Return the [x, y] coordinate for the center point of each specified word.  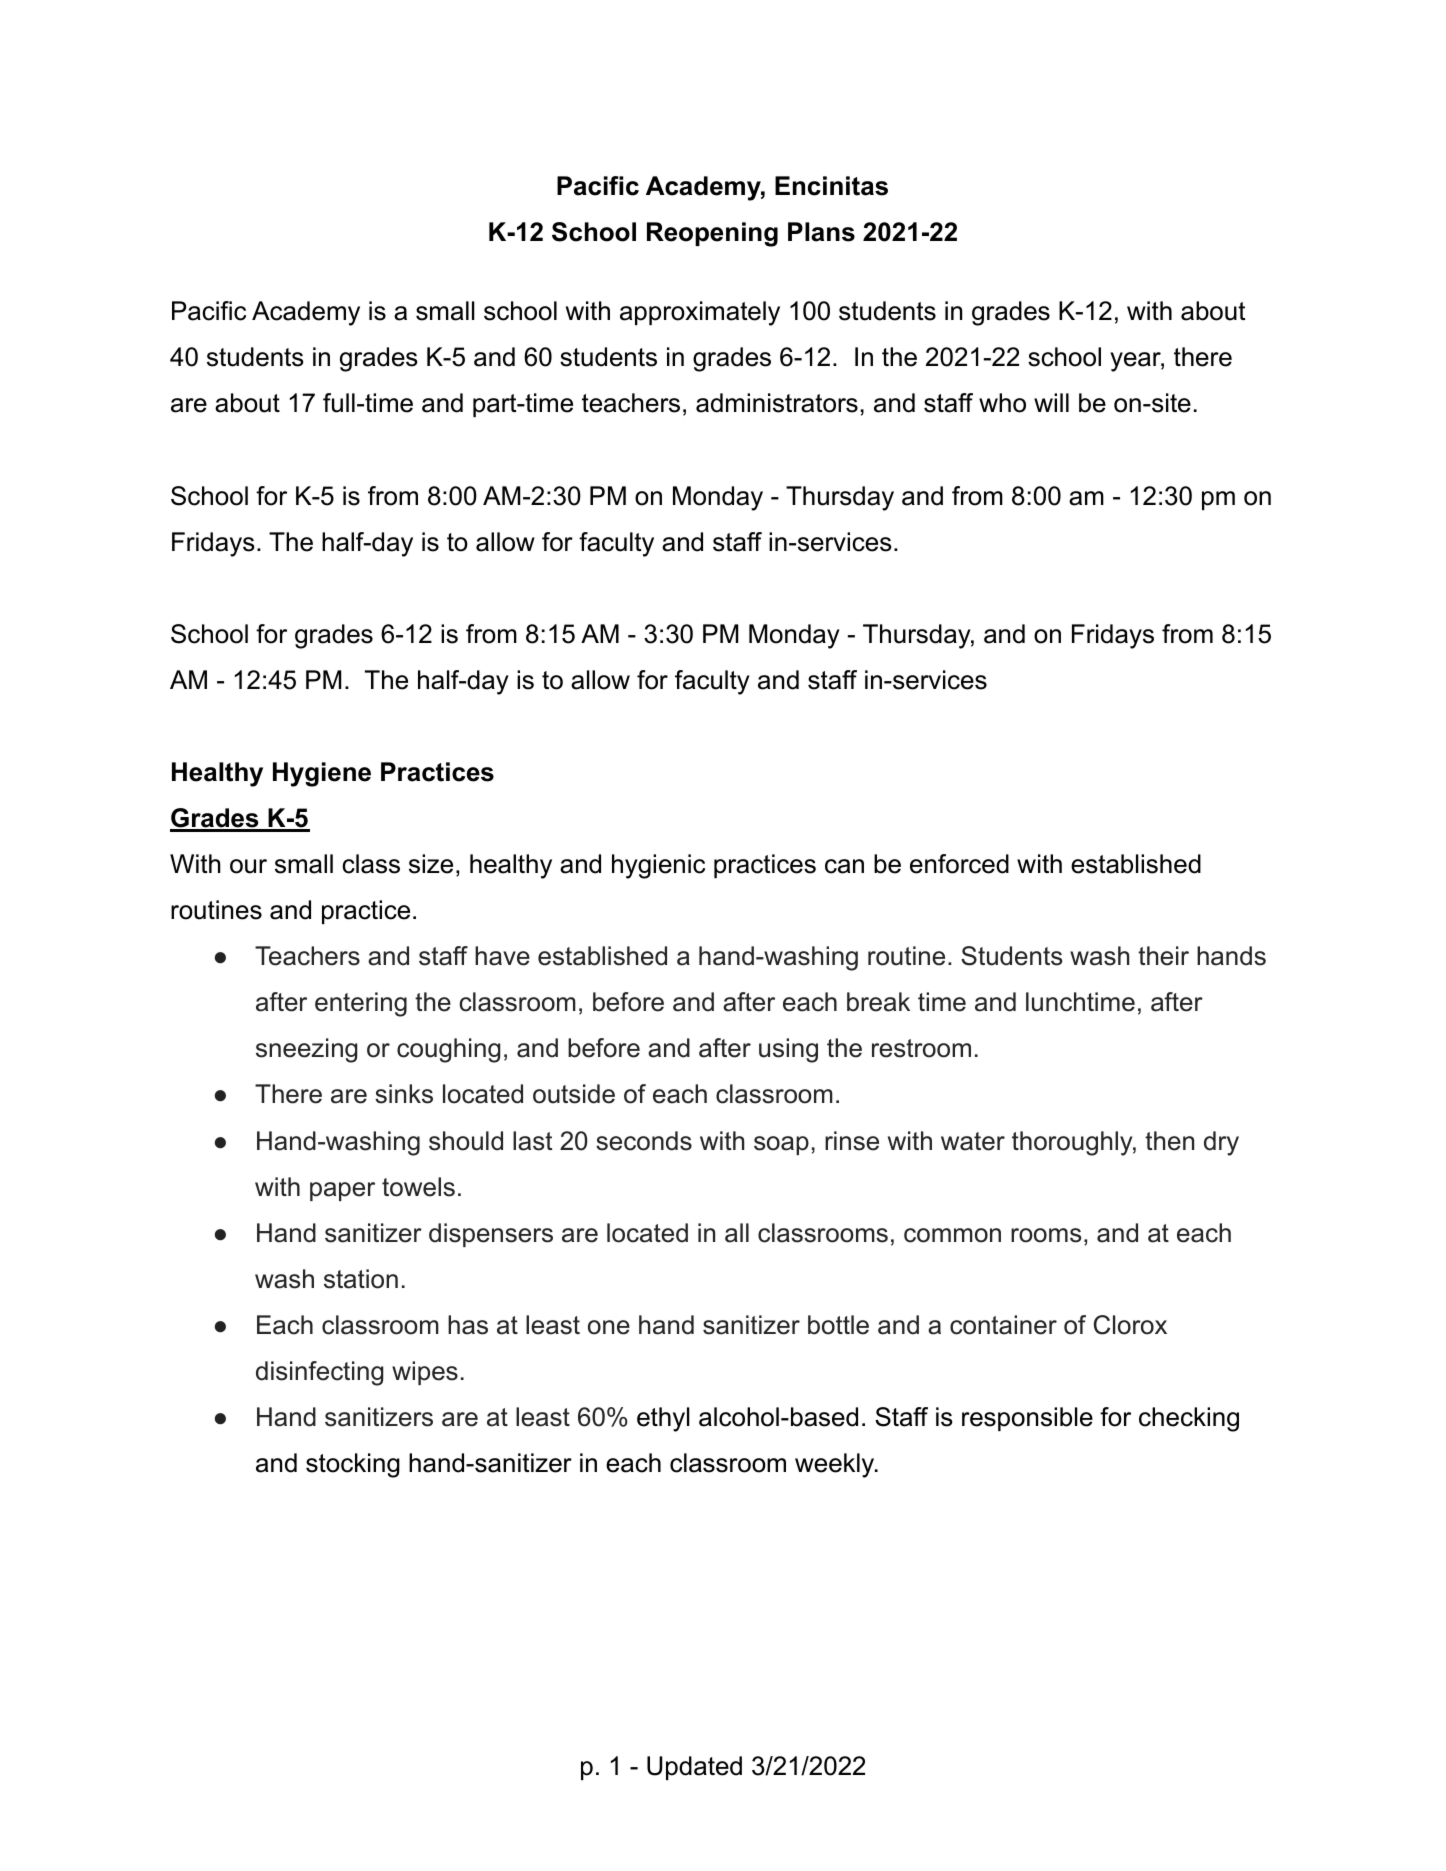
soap [781, 1145]
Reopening [712, 234]
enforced [959, 864]
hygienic [658, 866]
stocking [353, 1465]
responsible [1027, 1419]
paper [342, 1191]
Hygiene [322, 774]
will [1051, 402]
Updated [694, 1768]
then [1169, 1141]
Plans [821, 232]
